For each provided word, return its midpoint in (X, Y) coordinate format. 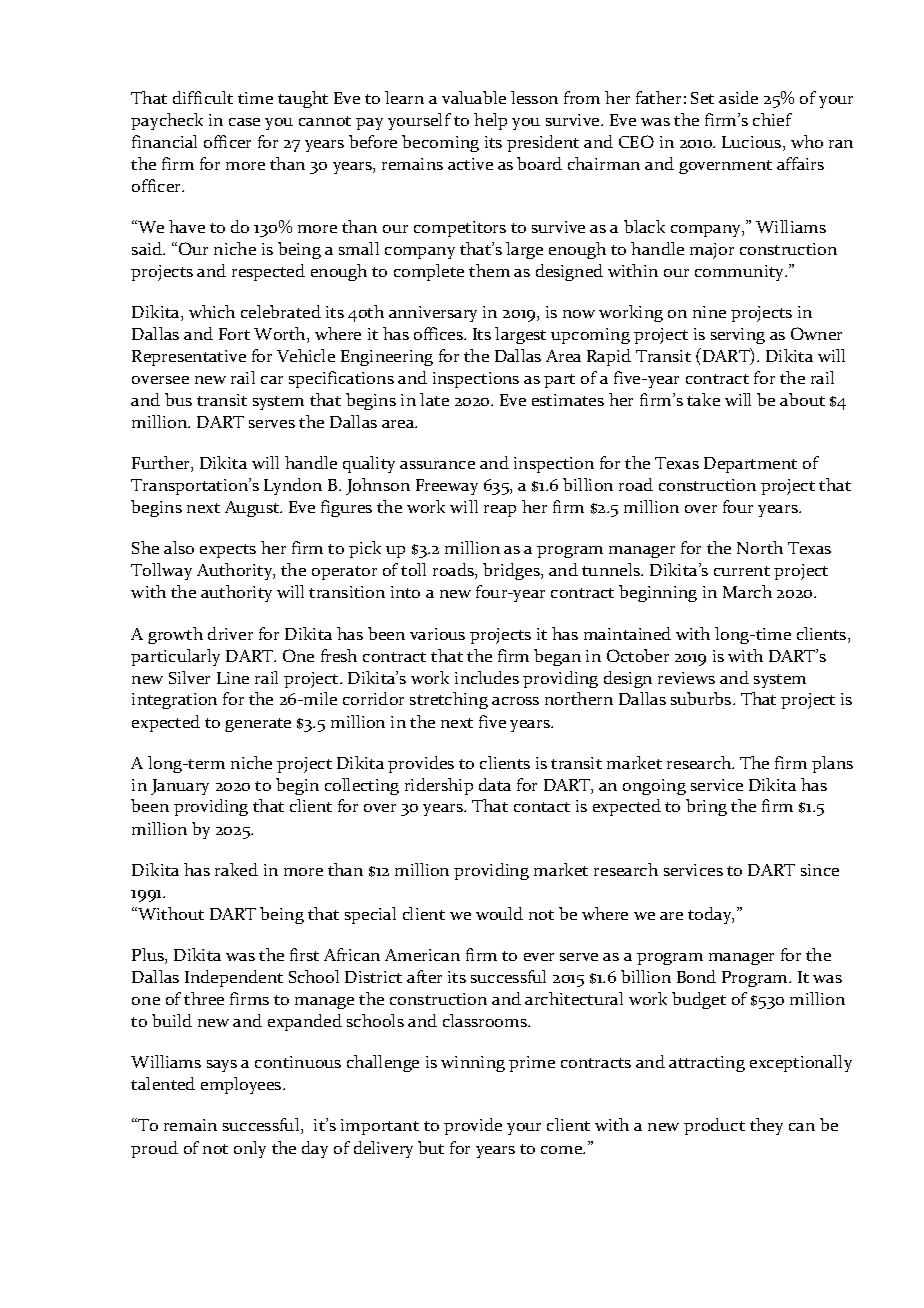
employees (242, 1085)
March (747, 591)
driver (230, 633)
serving (738, 336)
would (499, 913)
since (820, 870)
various (437, 634)
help (490, 121)
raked (236, 869)
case (244, 122)
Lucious (753, 143)
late (434, 399)
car (272, 380)
